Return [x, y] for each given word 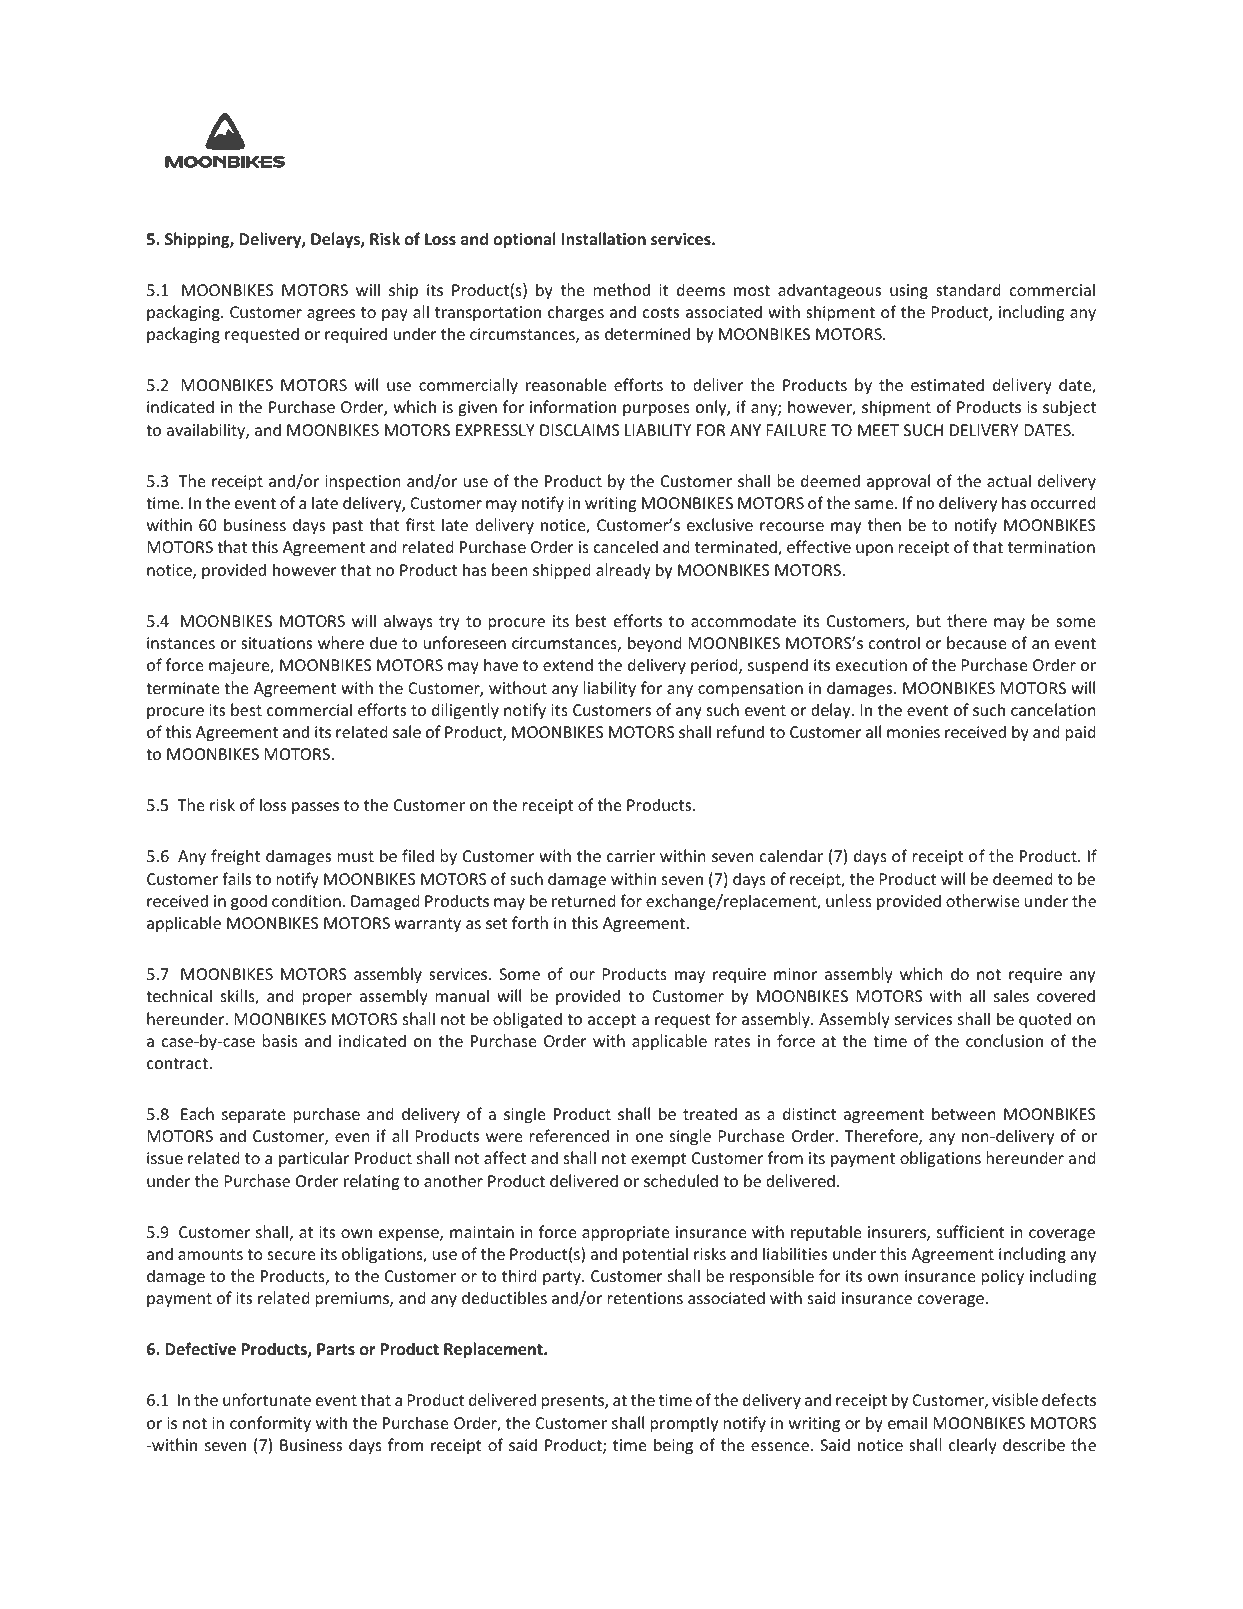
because [976, 642]
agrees [331, 315]
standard [968, 289]
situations [276, 643]
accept [612, 1021]
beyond [655, 644]
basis [280, 1040]
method [622, 289]
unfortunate [267, 1399]
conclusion [1004, 1040]
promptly [684, 1424]
